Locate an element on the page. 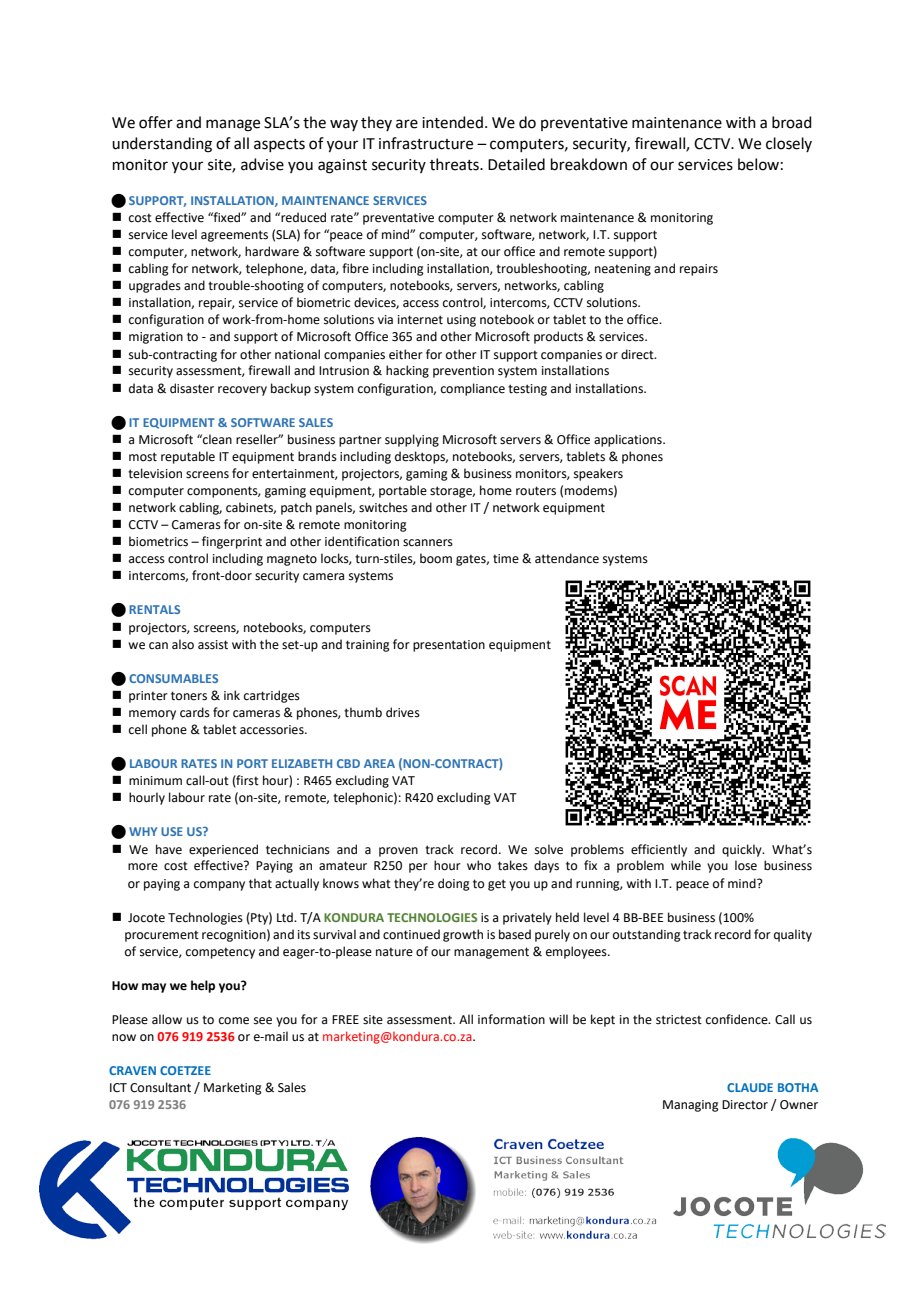 This image has height=1308, width=924. experienced is located at coordinates (223, 850).
